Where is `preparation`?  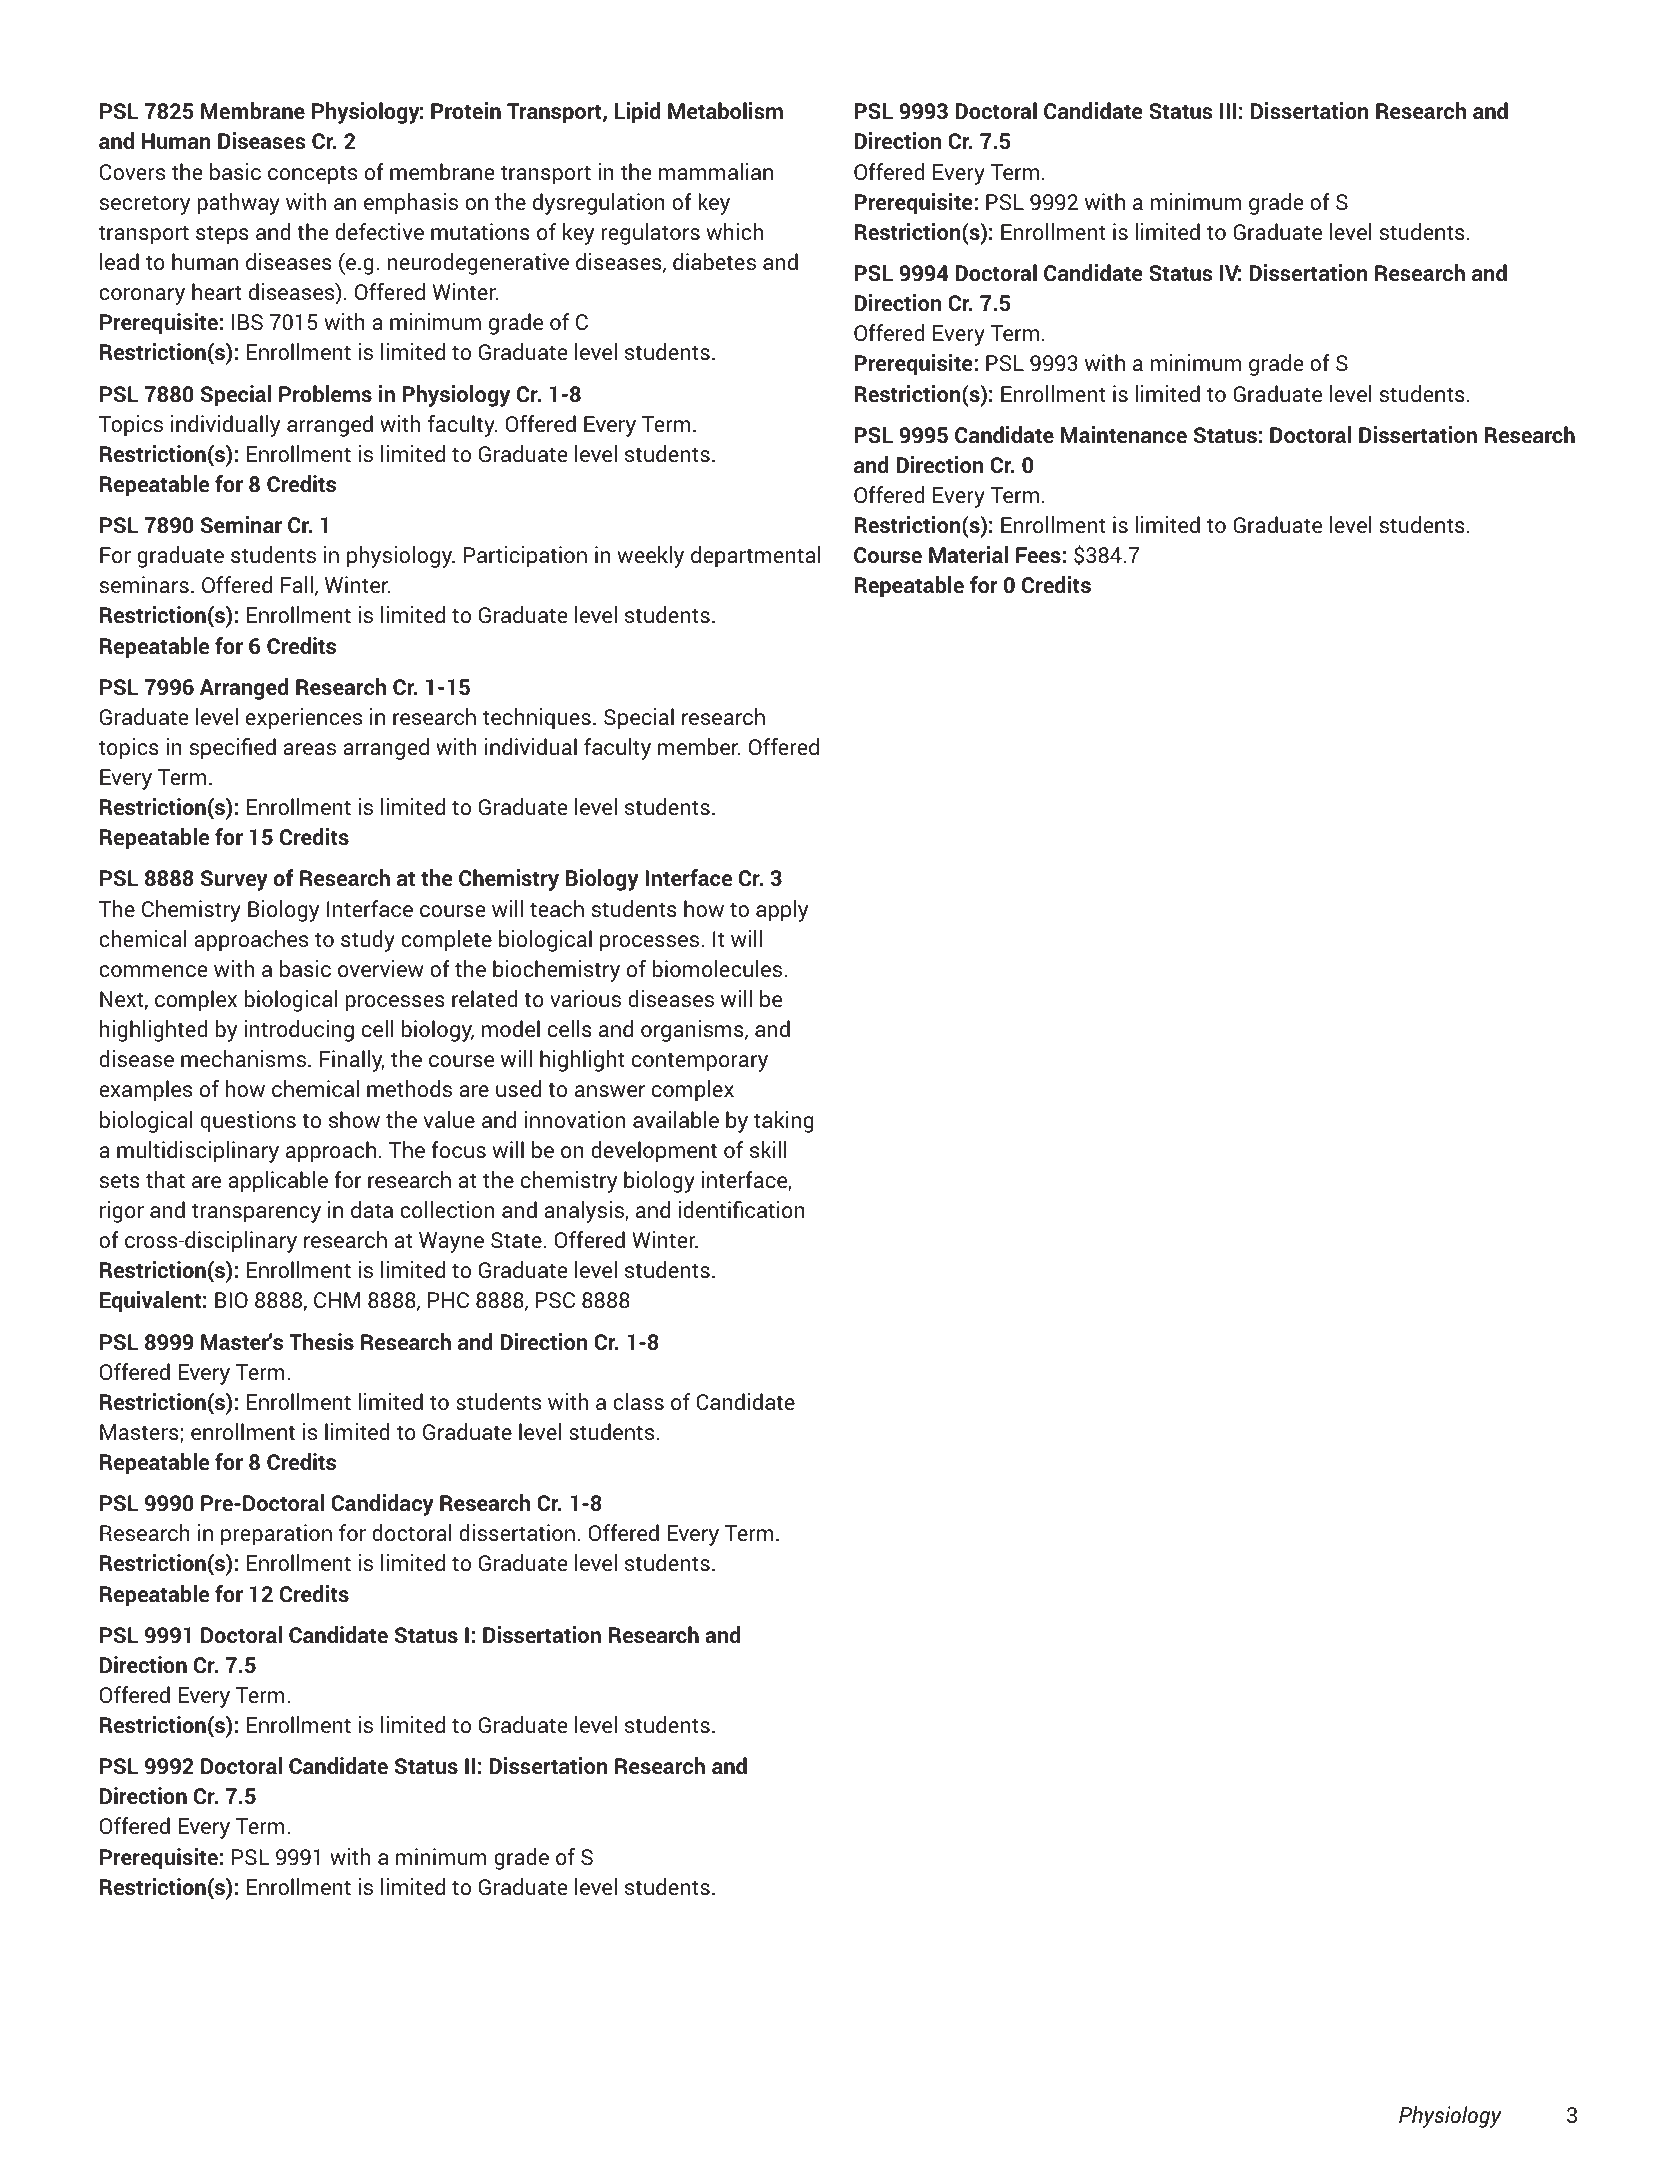
preparation is located at coordinates (276, 1535).
